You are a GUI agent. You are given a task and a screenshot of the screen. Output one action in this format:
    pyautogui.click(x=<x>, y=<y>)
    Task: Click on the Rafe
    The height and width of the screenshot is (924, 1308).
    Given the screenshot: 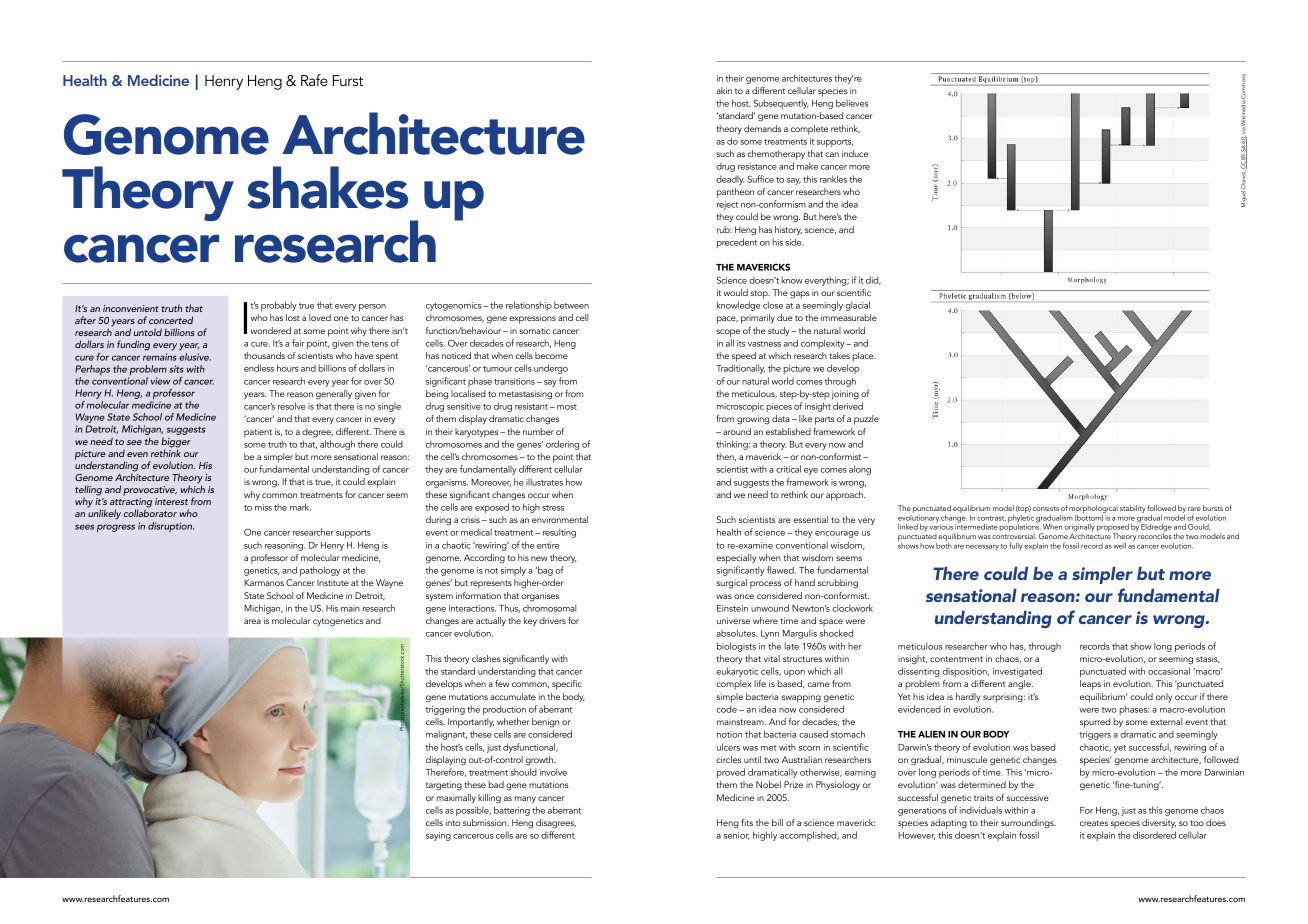 What is the action you would take?
    pyautogui.click(x=314, y=80)
